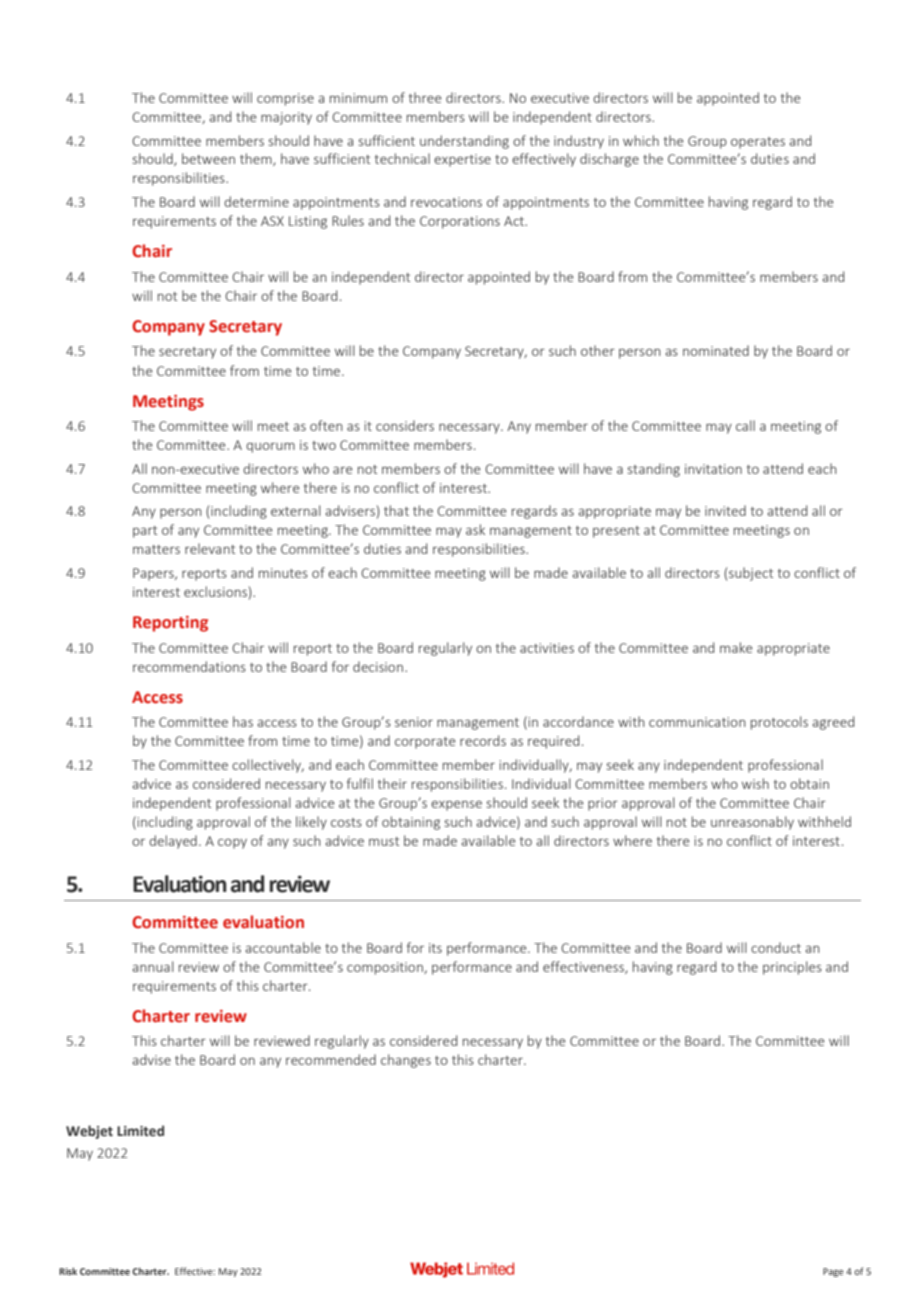  I want to click on Risk, so click(68, 1271).
